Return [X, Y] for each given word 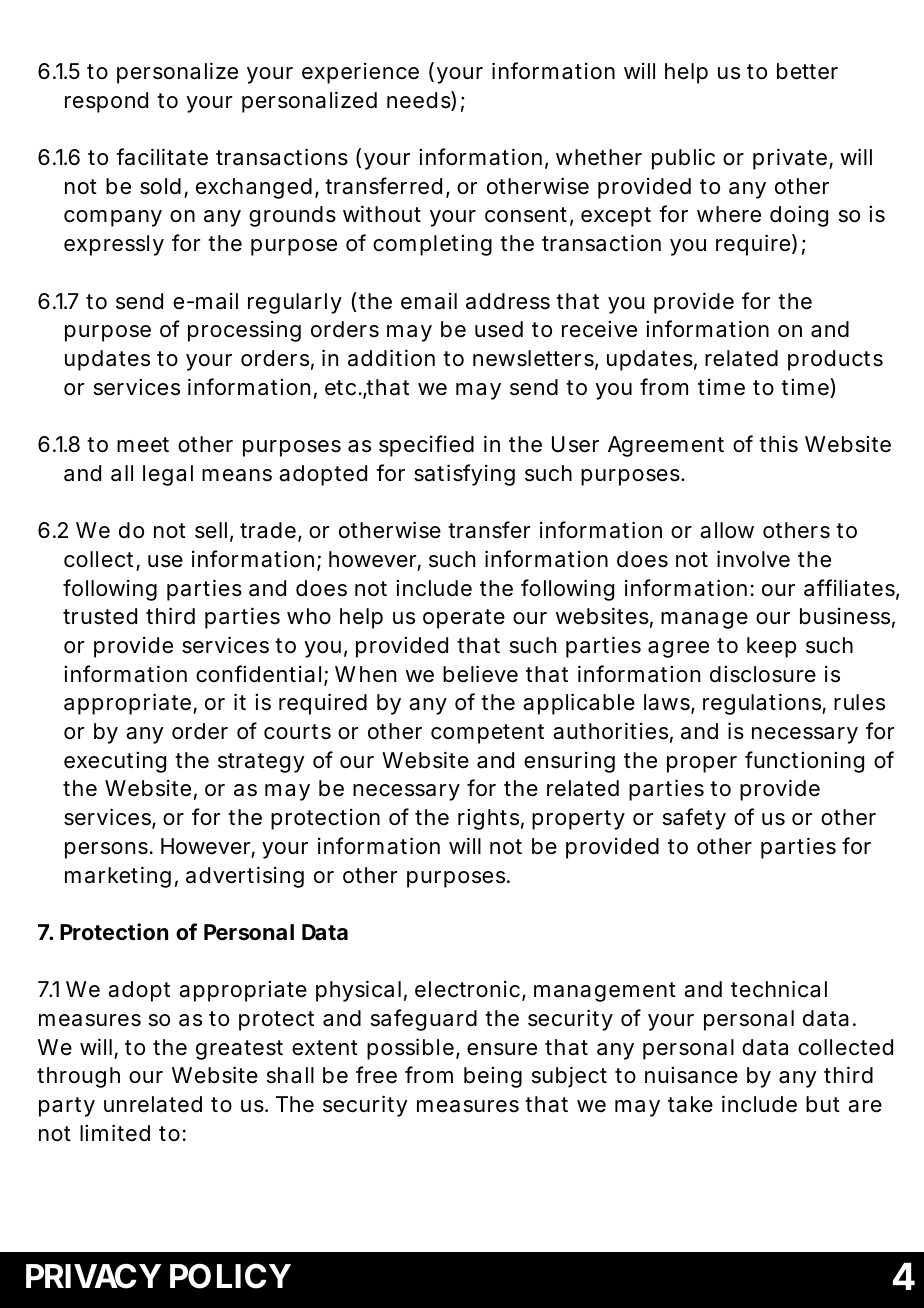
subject [569, 1077]
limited [115, 1133]
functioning [804, 762]
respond [106, 102]
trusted [100, 616]
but [823, 1104]
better [807, 71]
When [365, 674]
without [382, 213]
